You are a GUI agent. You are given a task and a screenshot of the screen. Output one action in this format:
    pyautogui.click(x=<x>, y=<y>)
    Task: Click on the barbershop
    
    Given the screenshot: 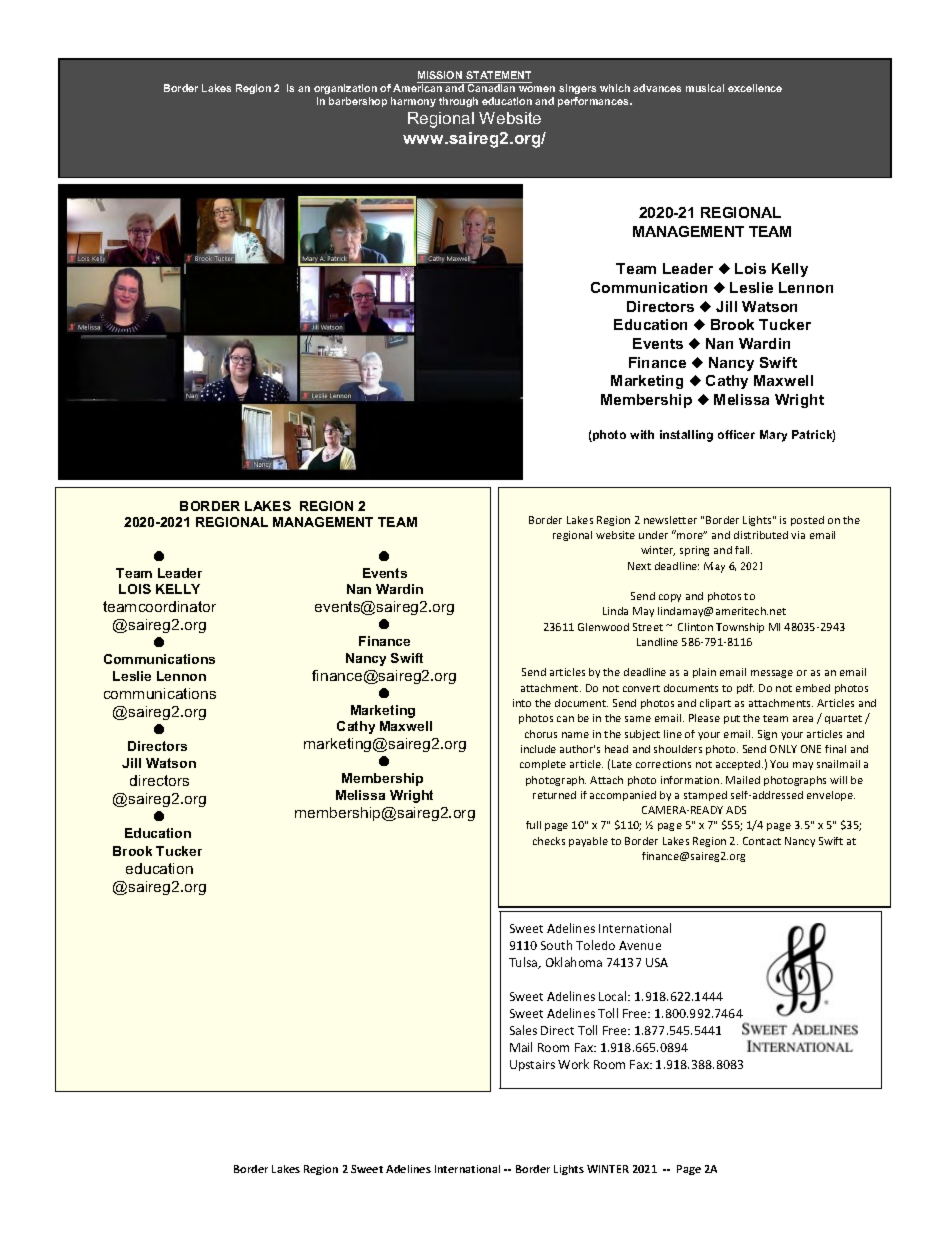 What is the action you would take?
    pyautogui.click(x=358, y=102)
